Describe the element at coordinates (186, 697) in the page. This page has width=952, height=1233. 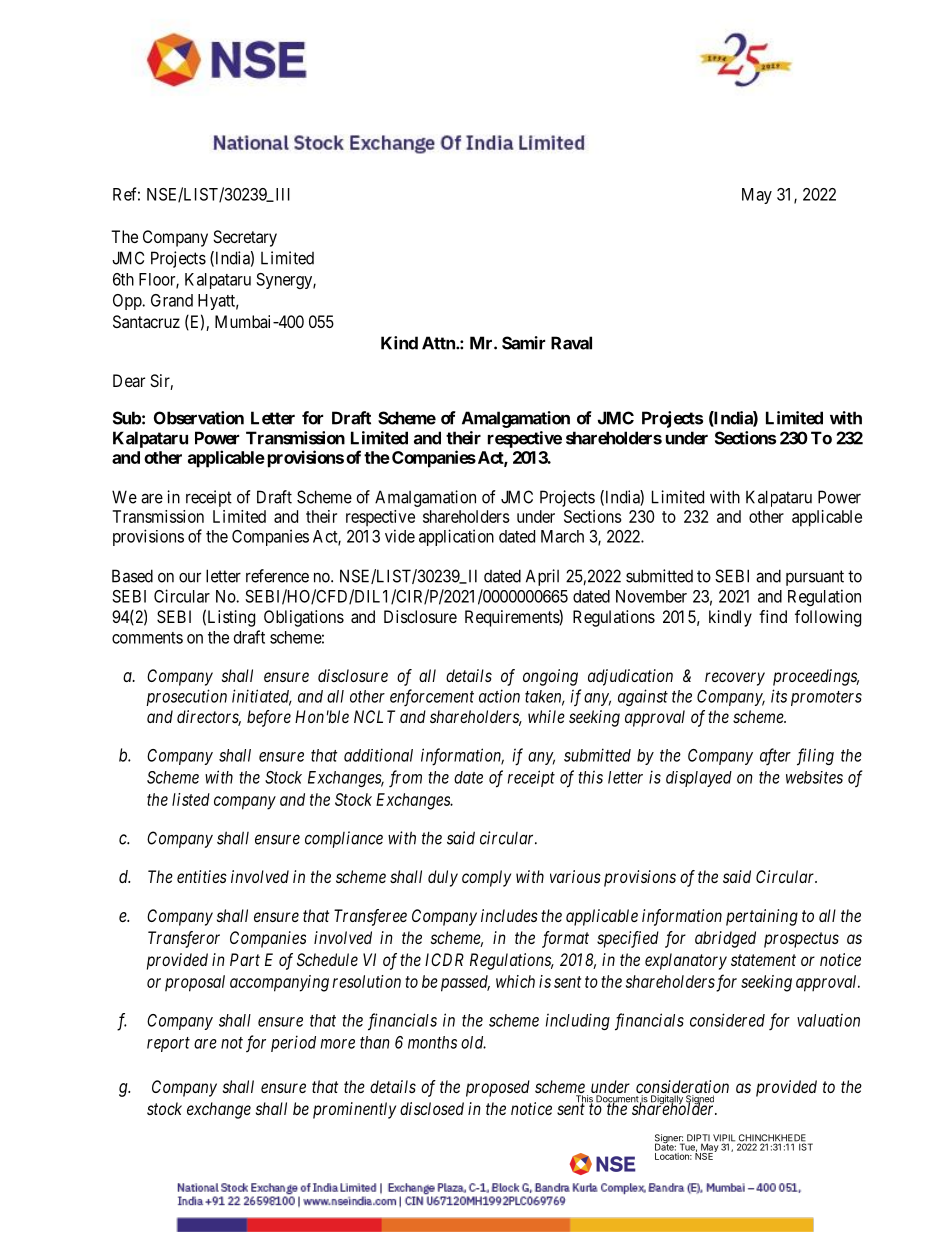
I see `prosecution` at that location.
